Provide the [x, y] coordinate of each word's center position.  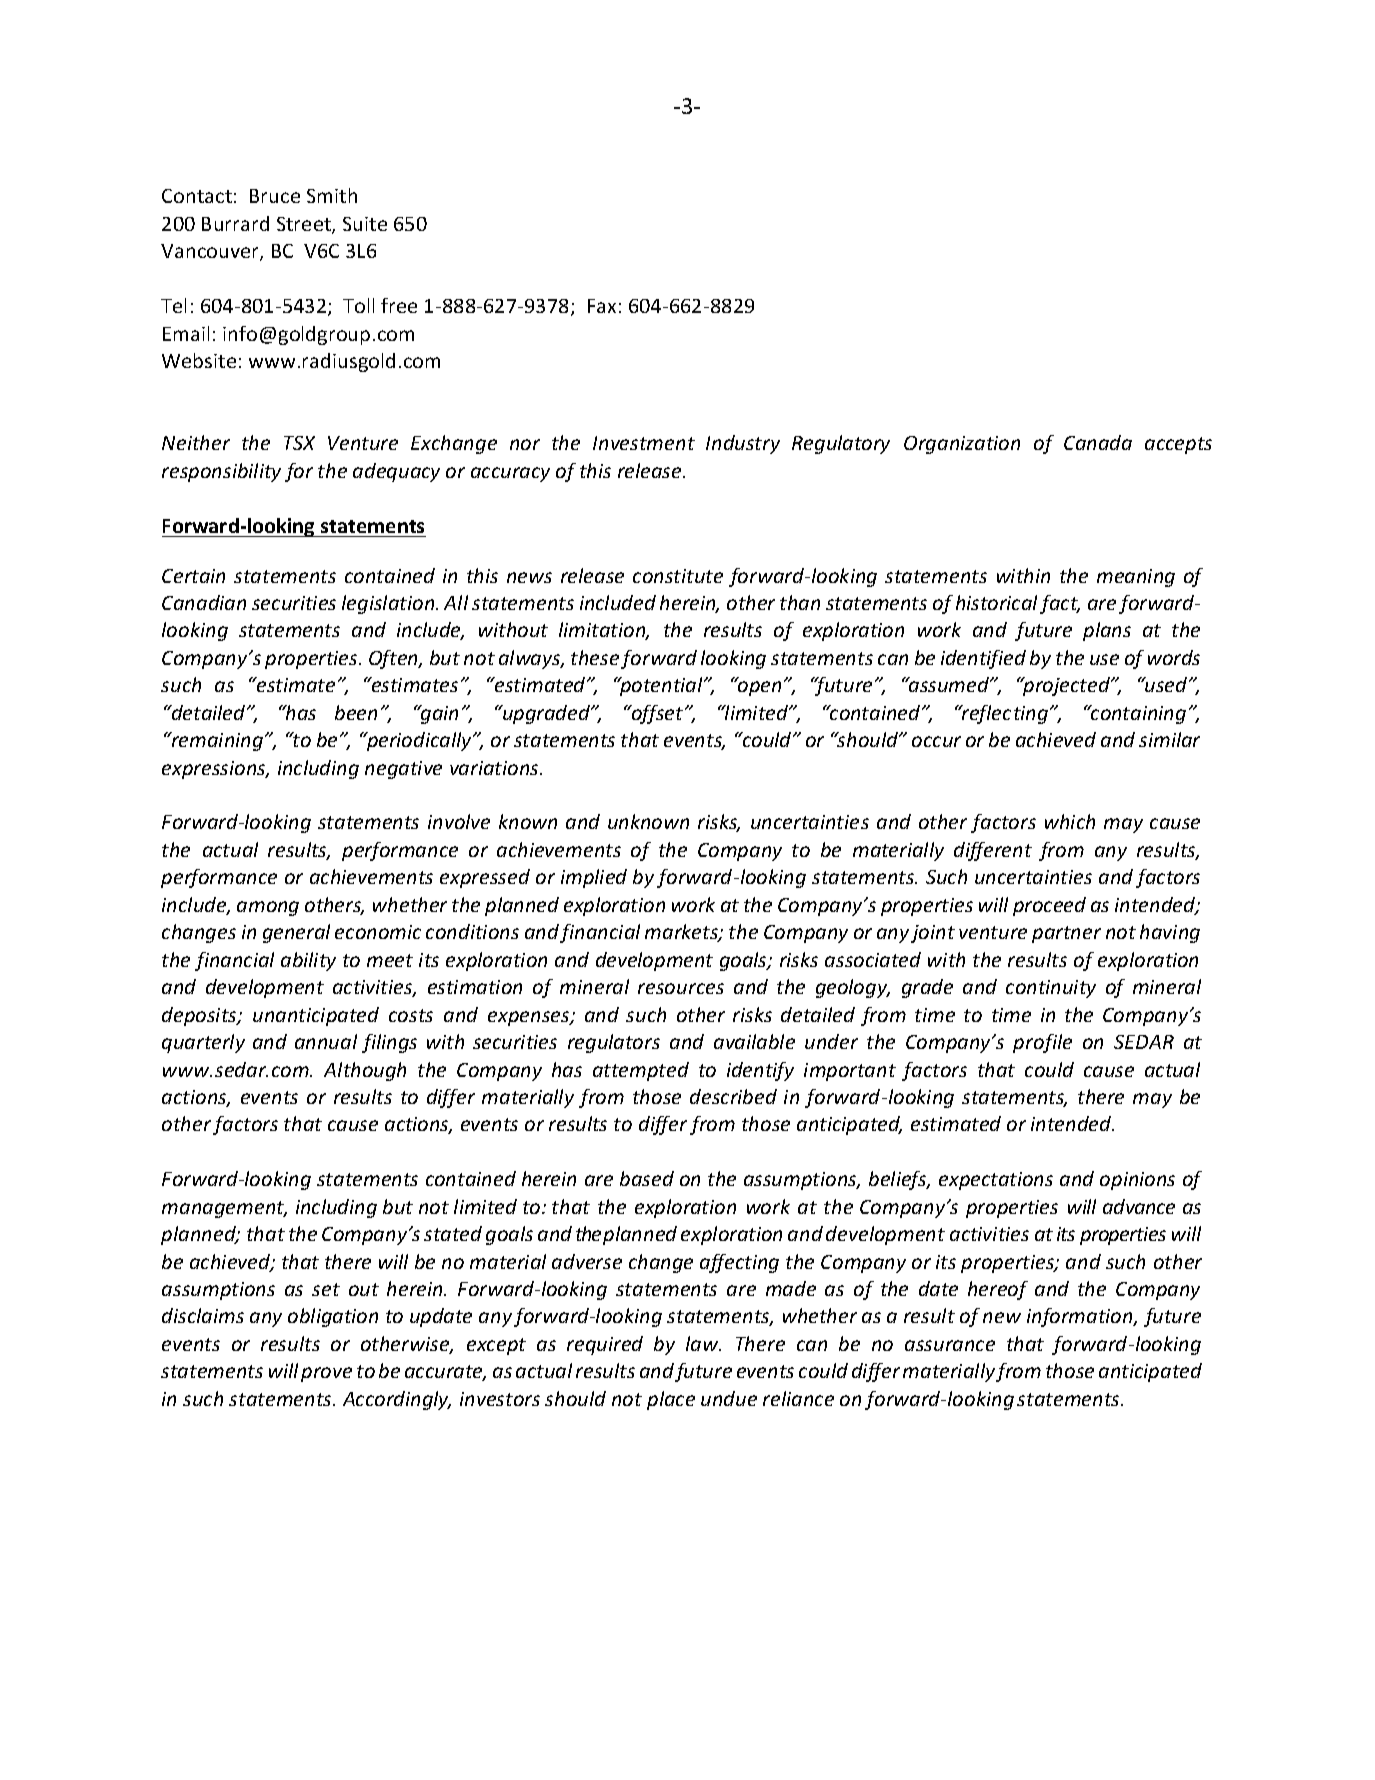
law [703, 1343]
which [1070, 821]
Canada [1098, 442]
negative [403, 770]
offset [658, 714]
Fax [602, 306]
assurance [950, 1345]
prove [326, 1374]
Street [305, 225]
